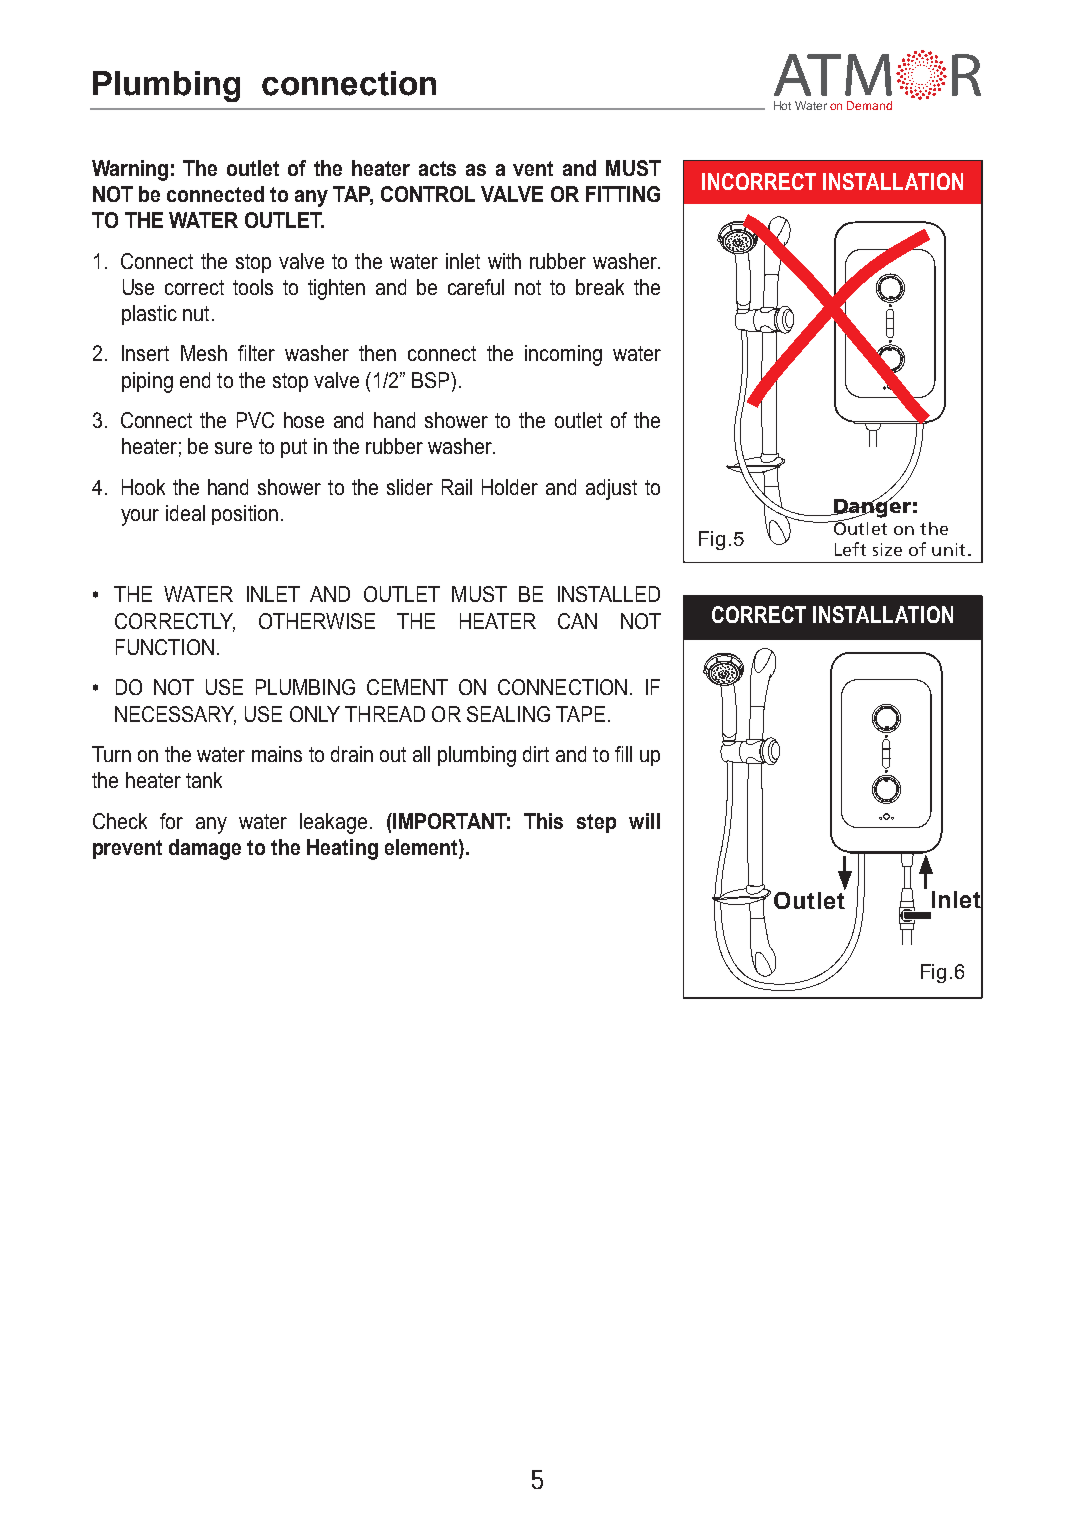 The height and width of the screenshot is (1525, 1075). Describe the element at coordinates (577, 621) in the screenshot. I see `CAN` at that location.
